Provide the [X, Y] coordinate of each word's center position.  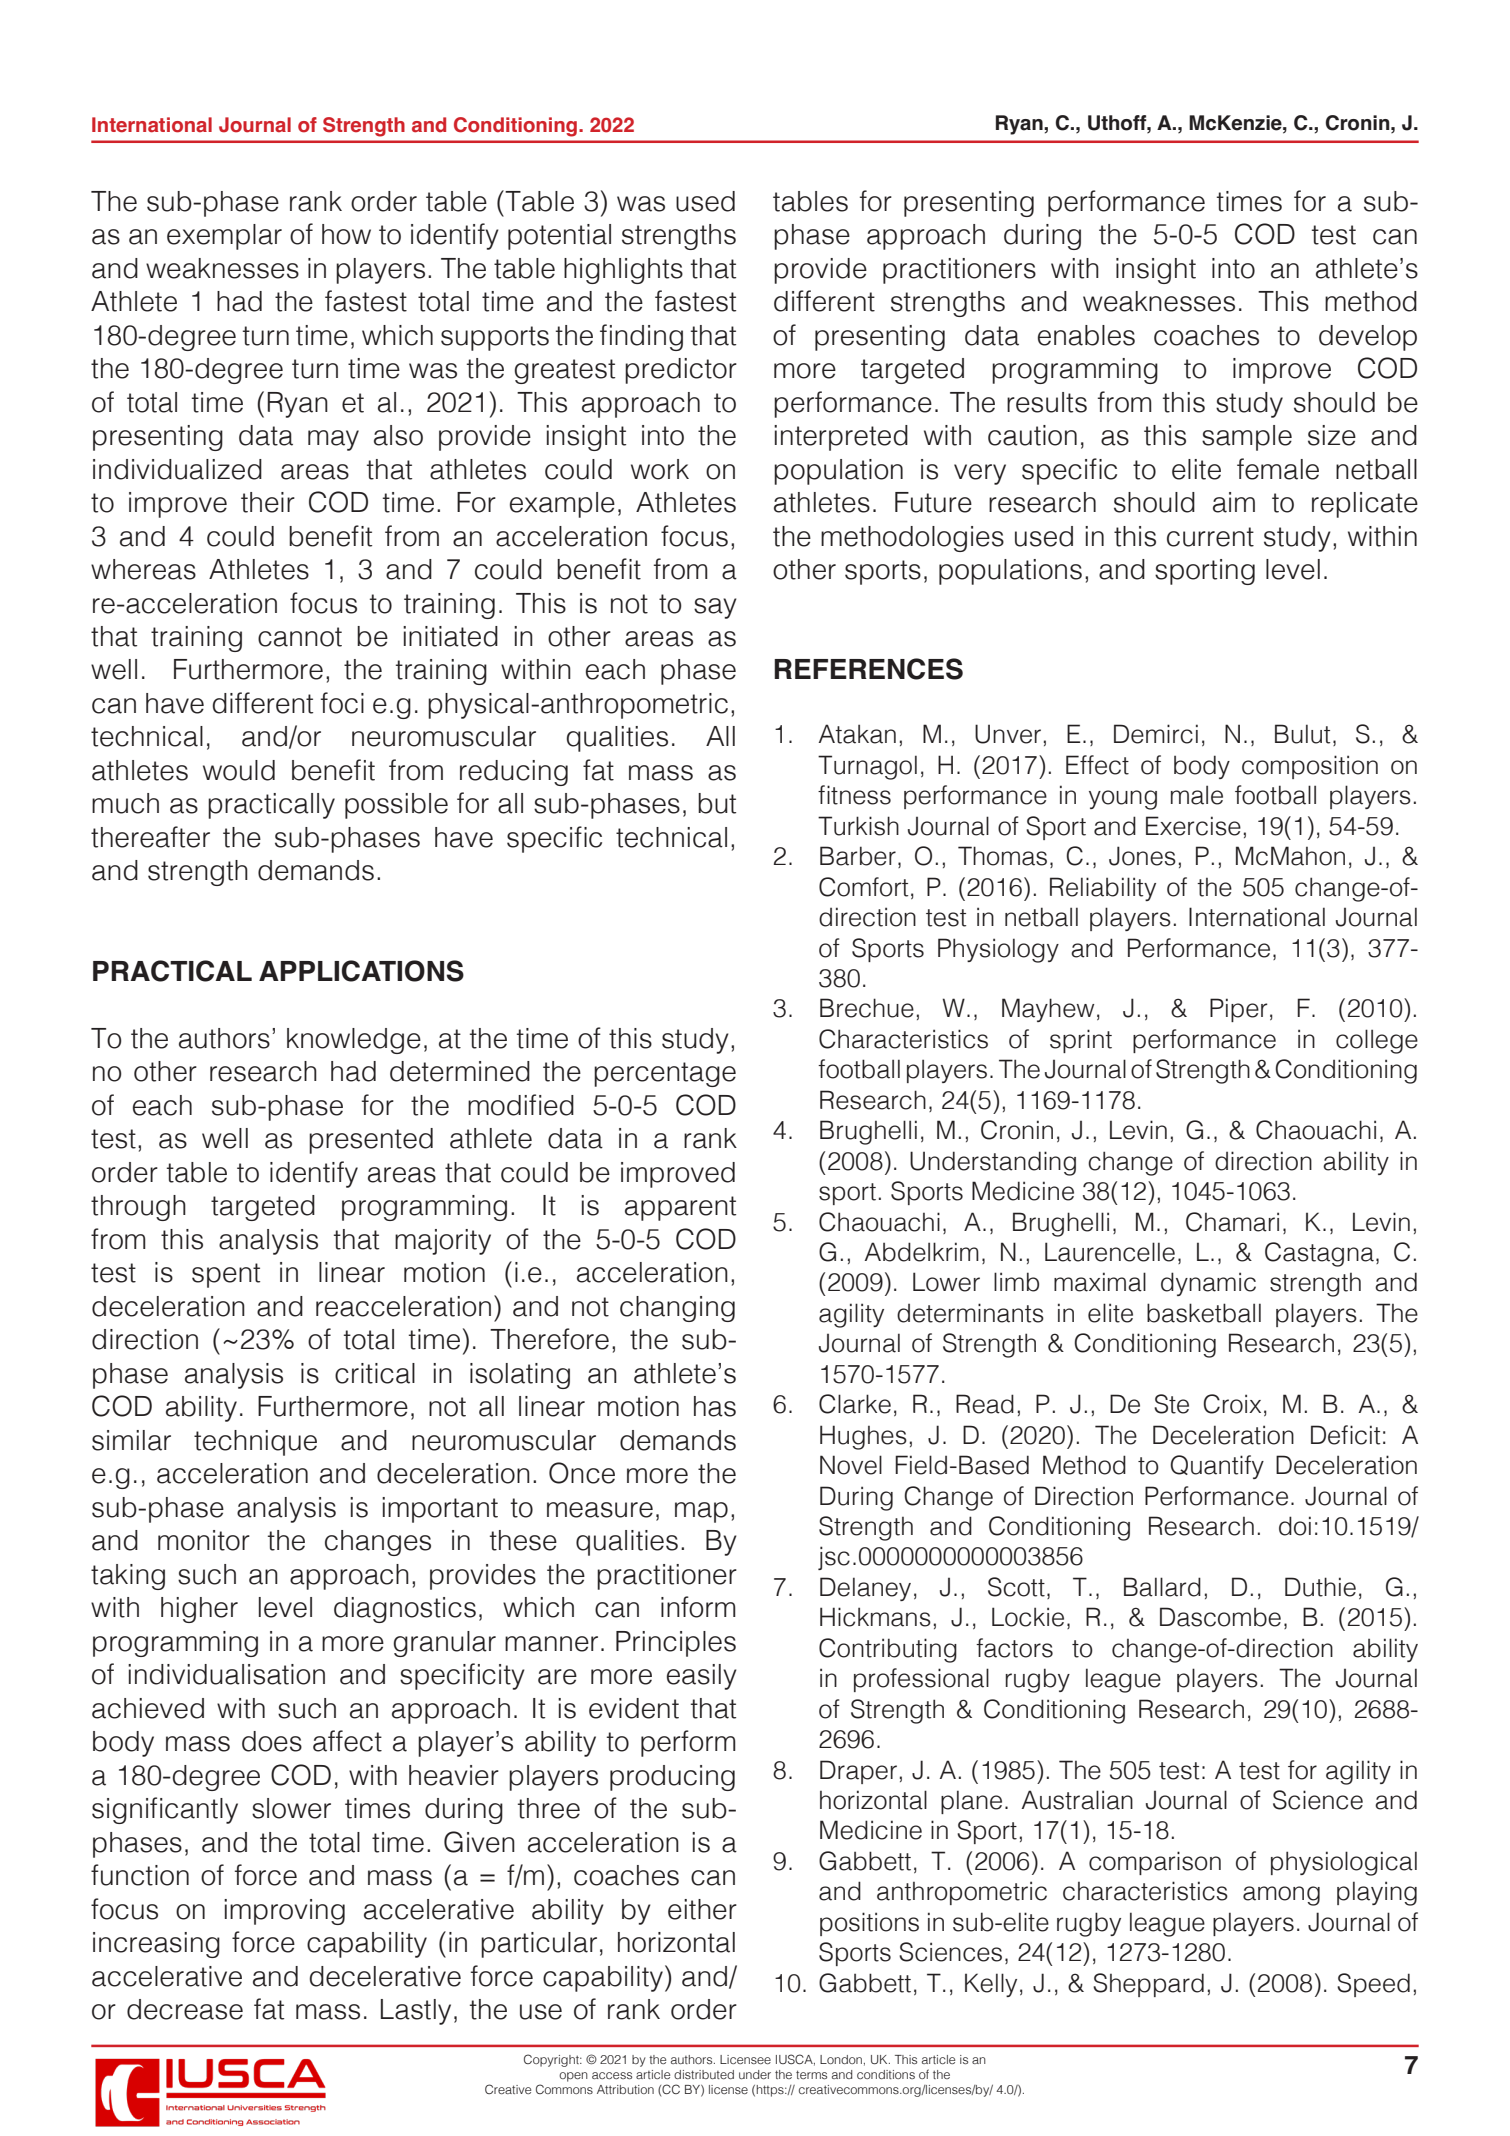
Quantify [1217, 1467]
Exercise [1193, 826]
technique [255, 1443]
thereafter [150, 837]
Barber [858, 856]
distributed [704, 2074]
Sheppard [1148, 1985]
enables [1086, 335]
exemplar [224, 237]
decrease [185, 2009]
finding [641, 337]
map [701, 1512]
